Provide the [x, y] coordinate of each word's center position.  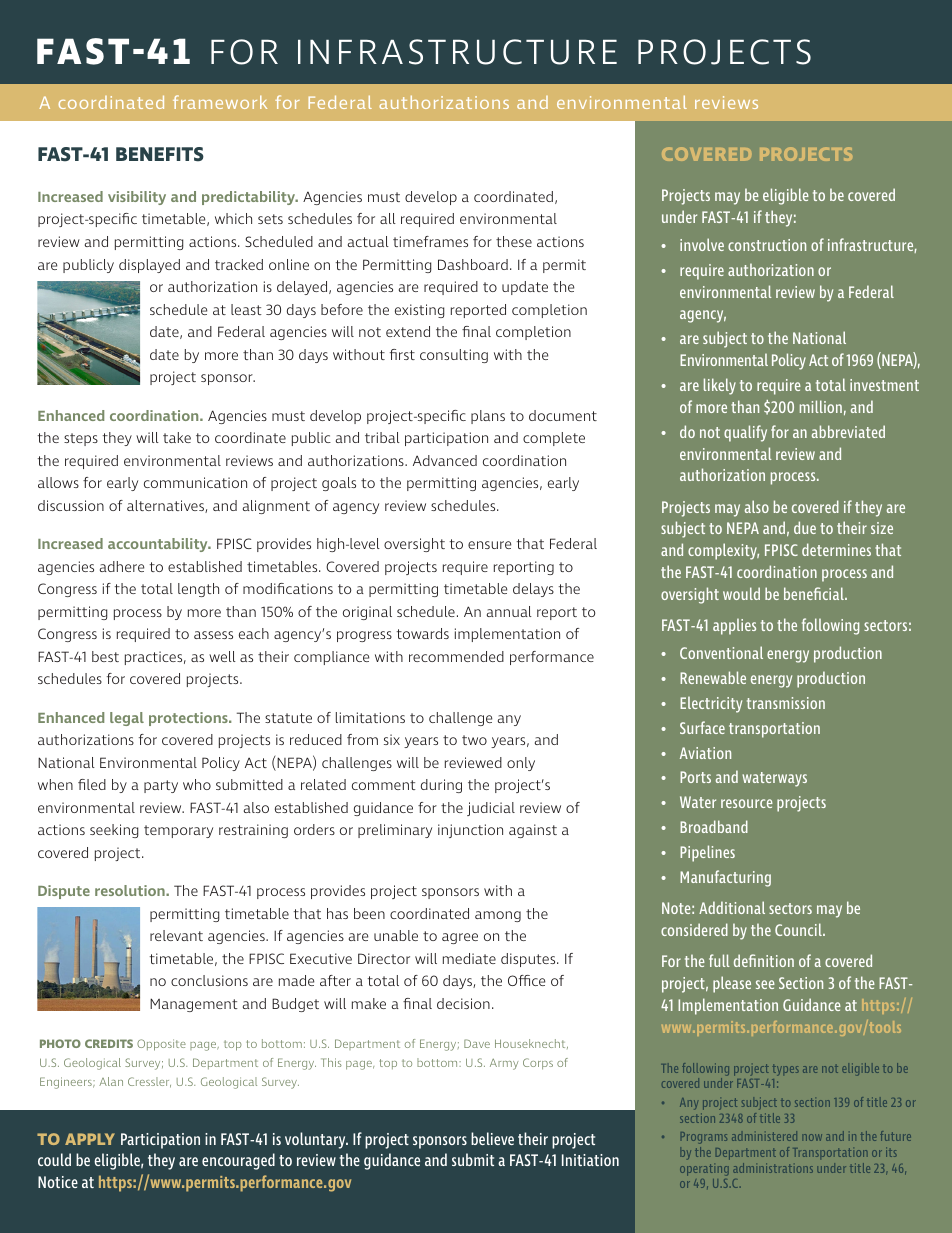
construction [767, 245]
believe [492, 1138]
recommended [456, 656]
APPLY [90, 1139]
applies [734, 626]
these [514, 241]
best [105, 656]
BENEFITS [160, 154]
